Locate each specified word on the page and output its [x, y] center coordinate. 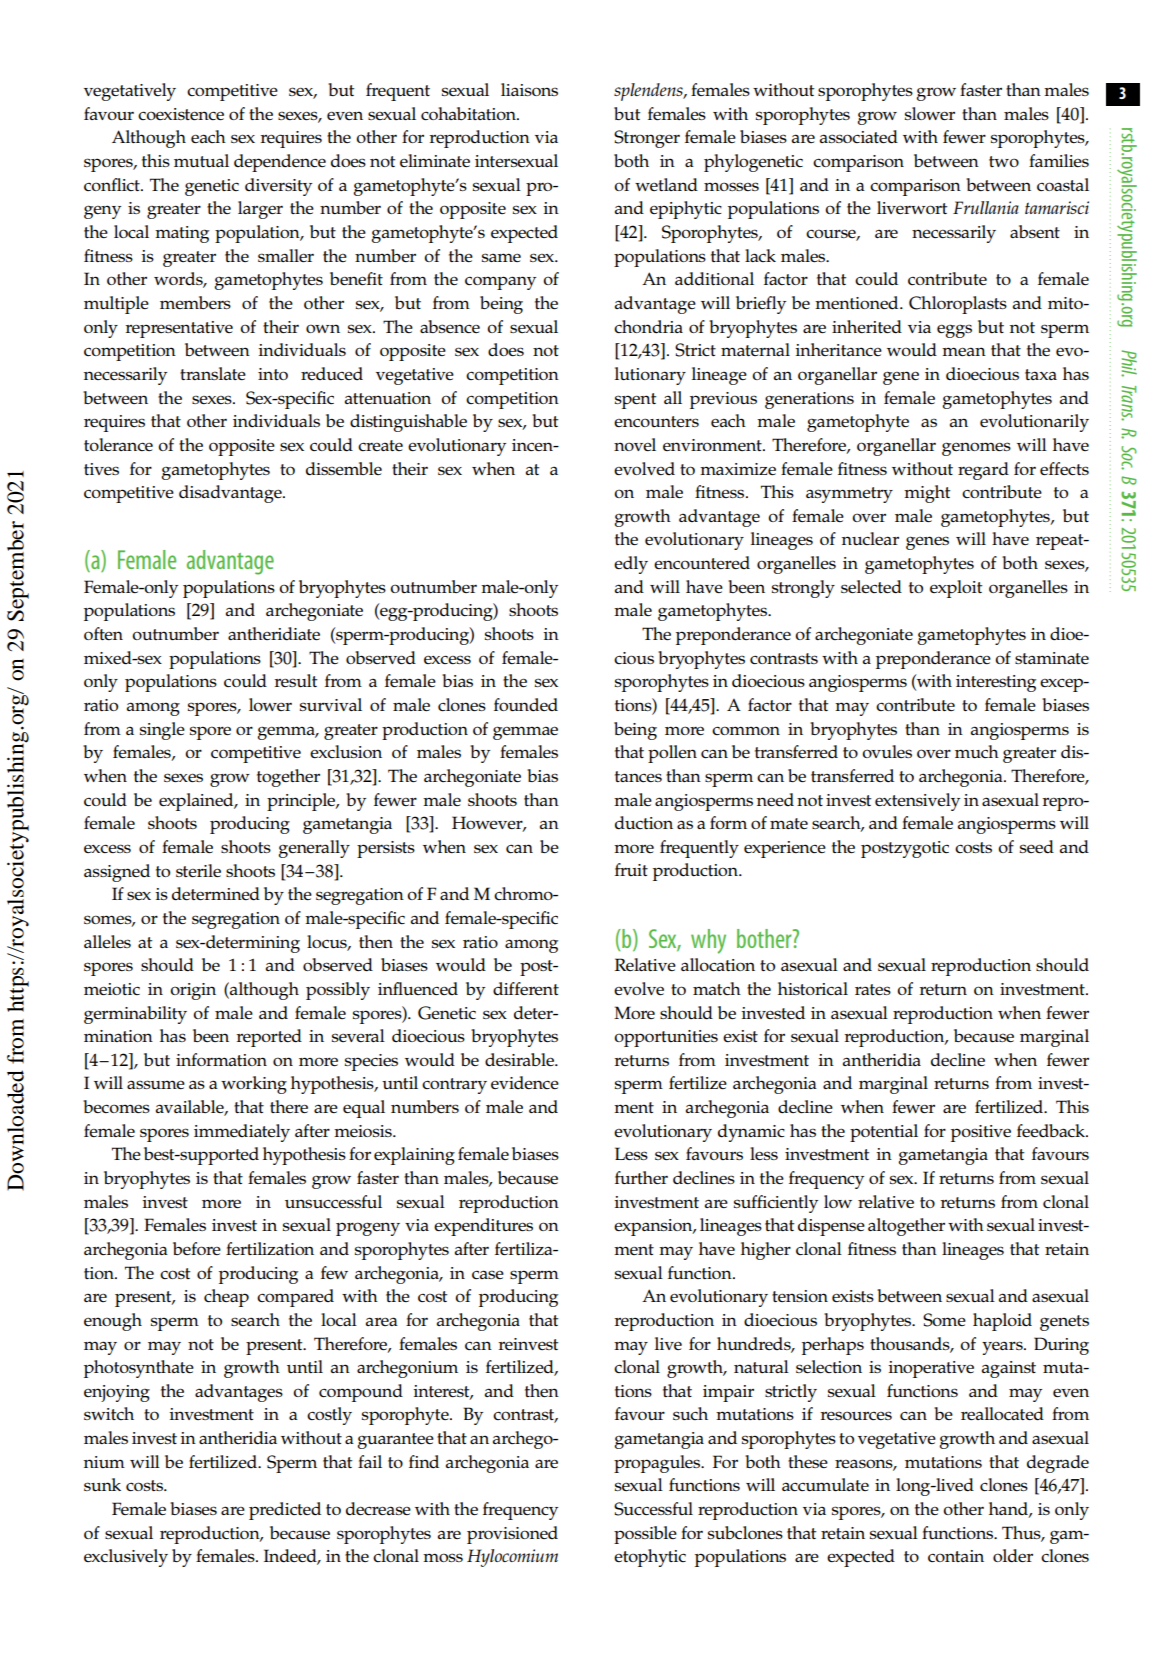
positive [981, 1133]
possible [645, 1535]
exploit [956, 589]
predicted [285, 1511]
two [1004, 161]
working [254, 1085]
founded [526, 705]
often [103, 633]
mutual [201, 160]
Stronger [647, 139]
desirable [520, 1060]
